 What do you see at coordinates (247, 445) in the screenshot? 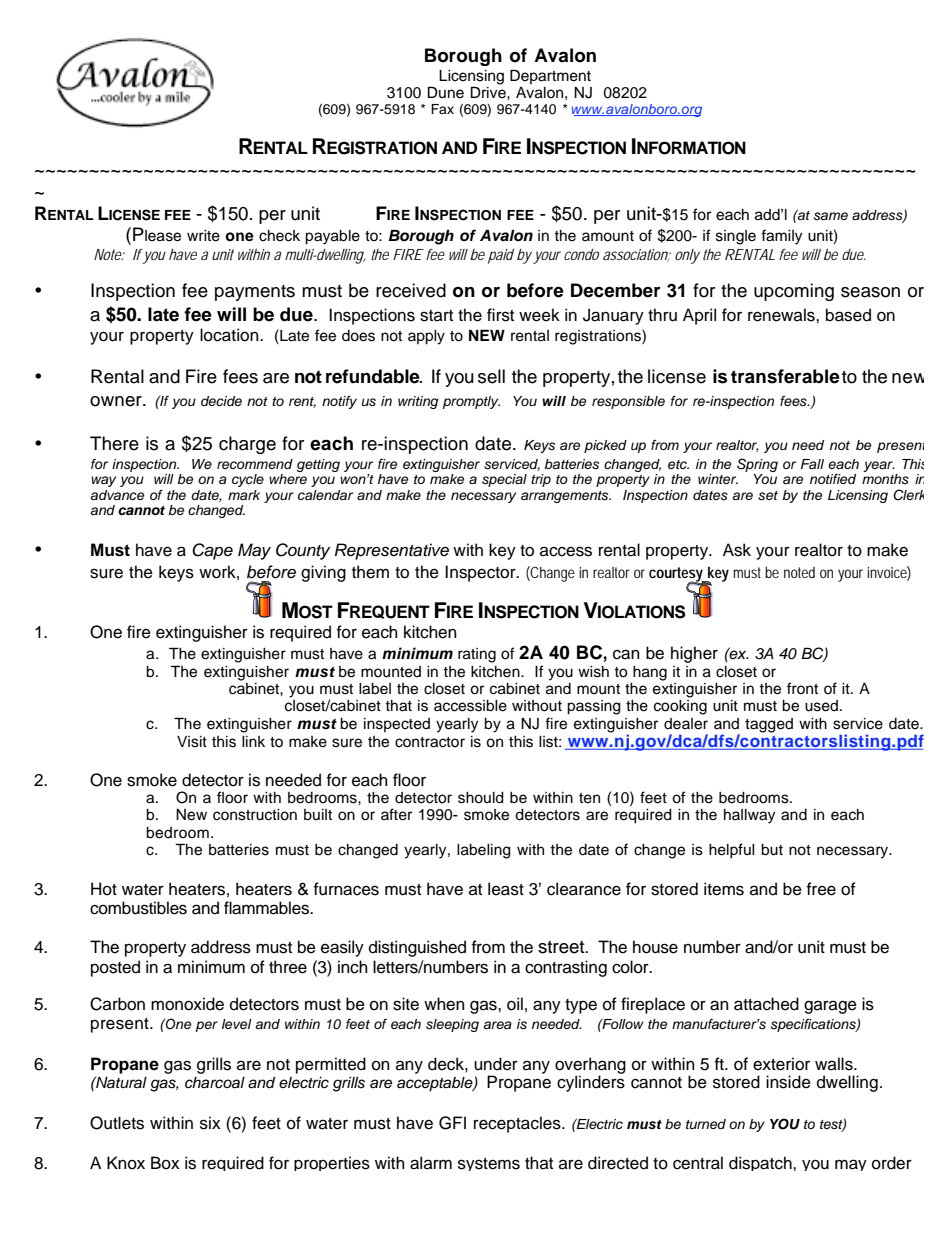
I see `charge` at bounding box center [247, 445].
